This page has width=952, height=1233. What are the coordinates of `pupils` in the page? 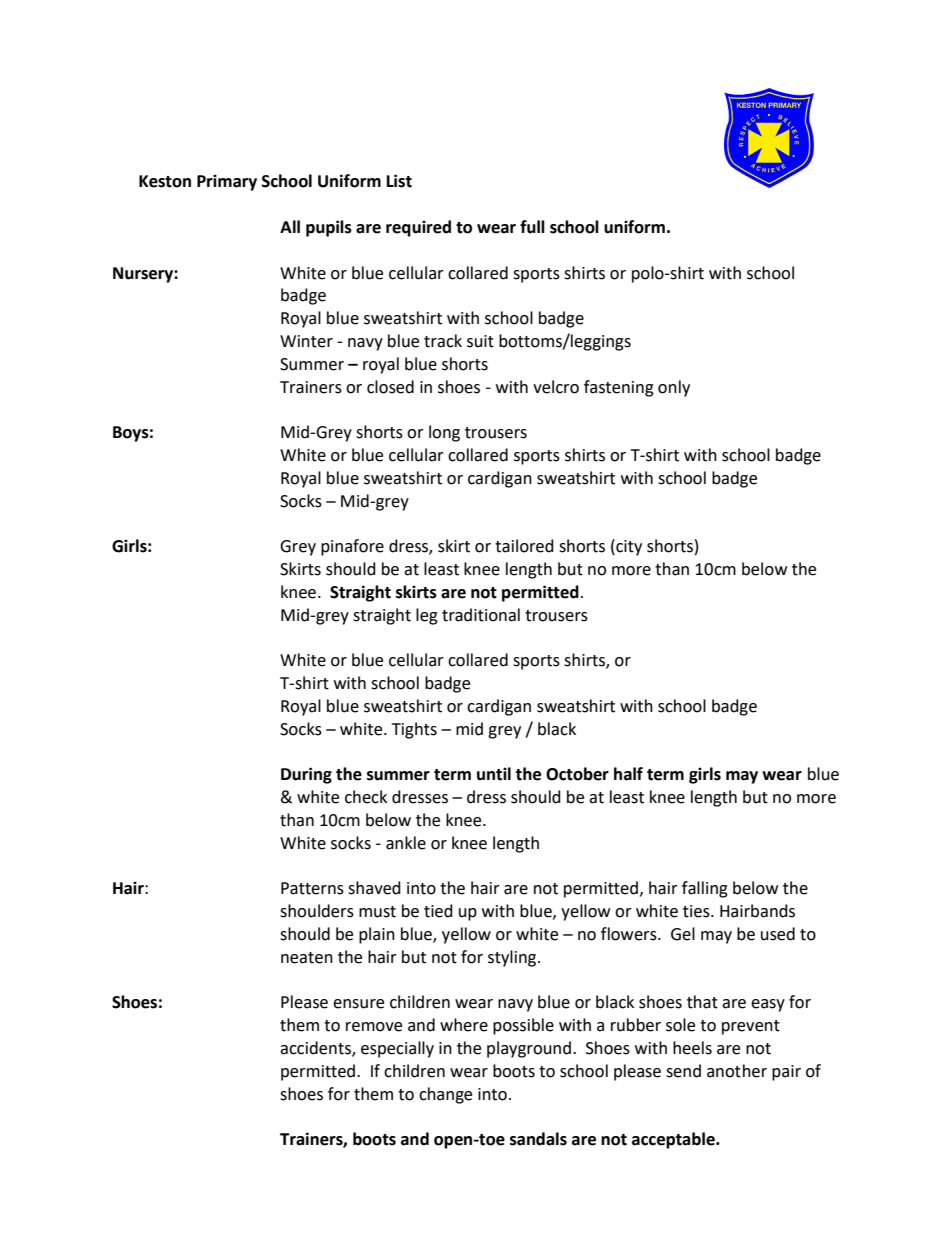 It's located at (329, 228).
